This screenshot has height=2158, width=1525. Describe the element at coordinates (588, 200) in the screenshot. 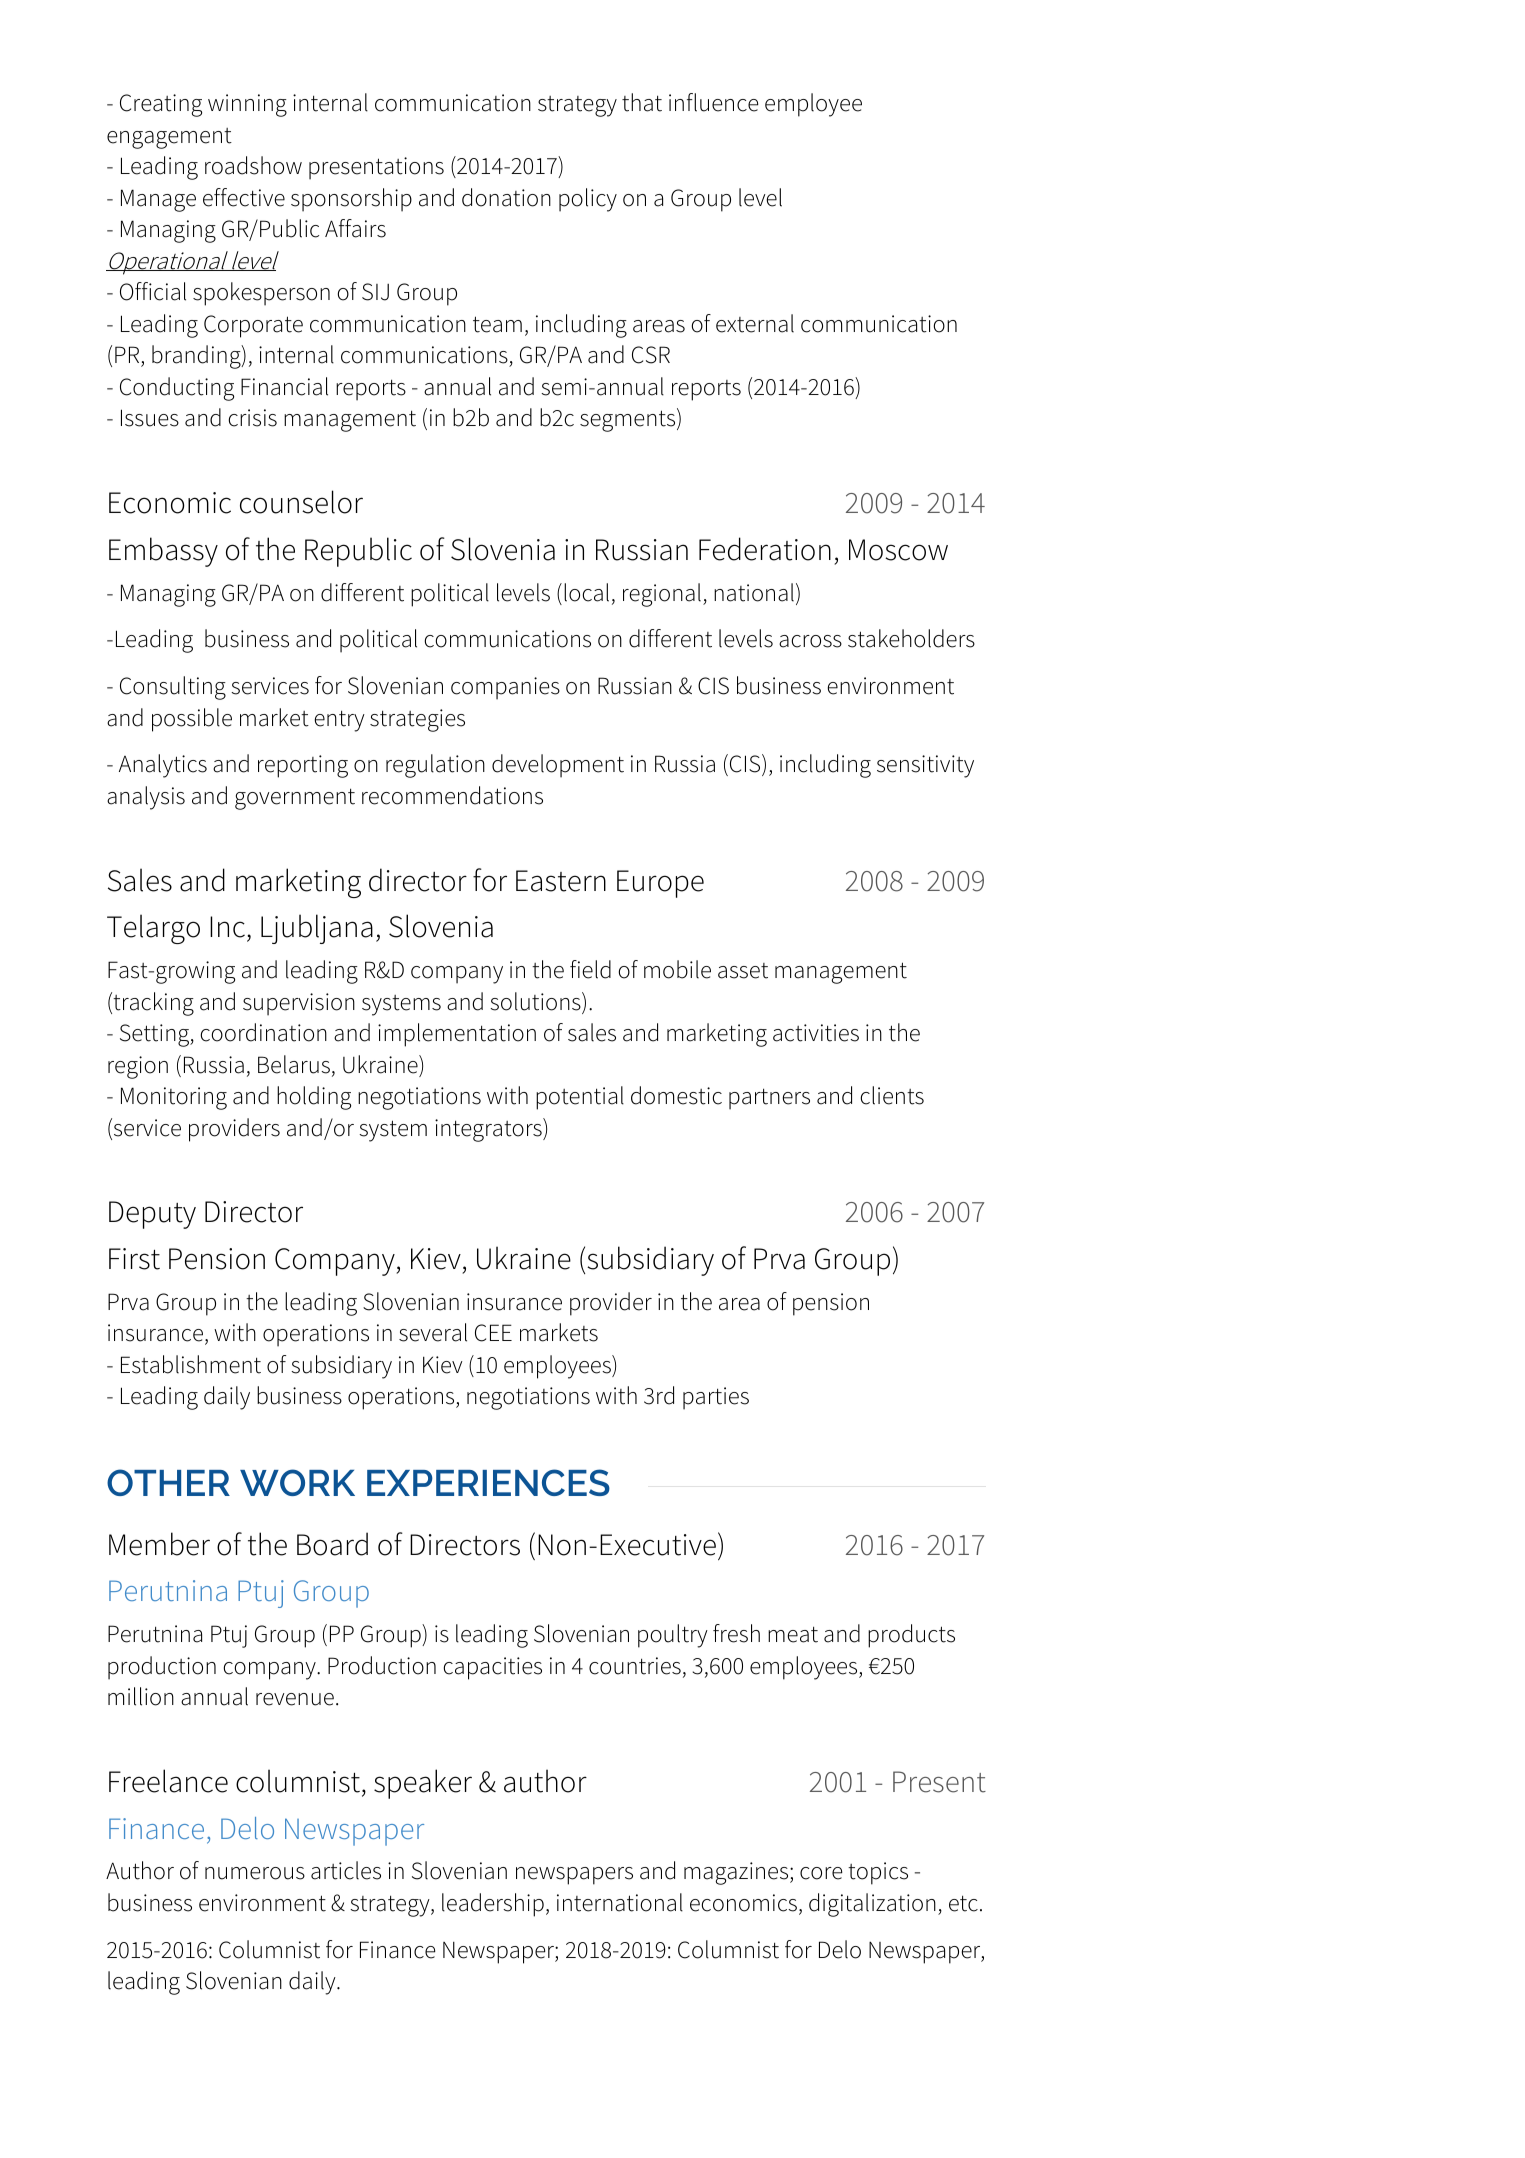

I see `policy` at that location.
